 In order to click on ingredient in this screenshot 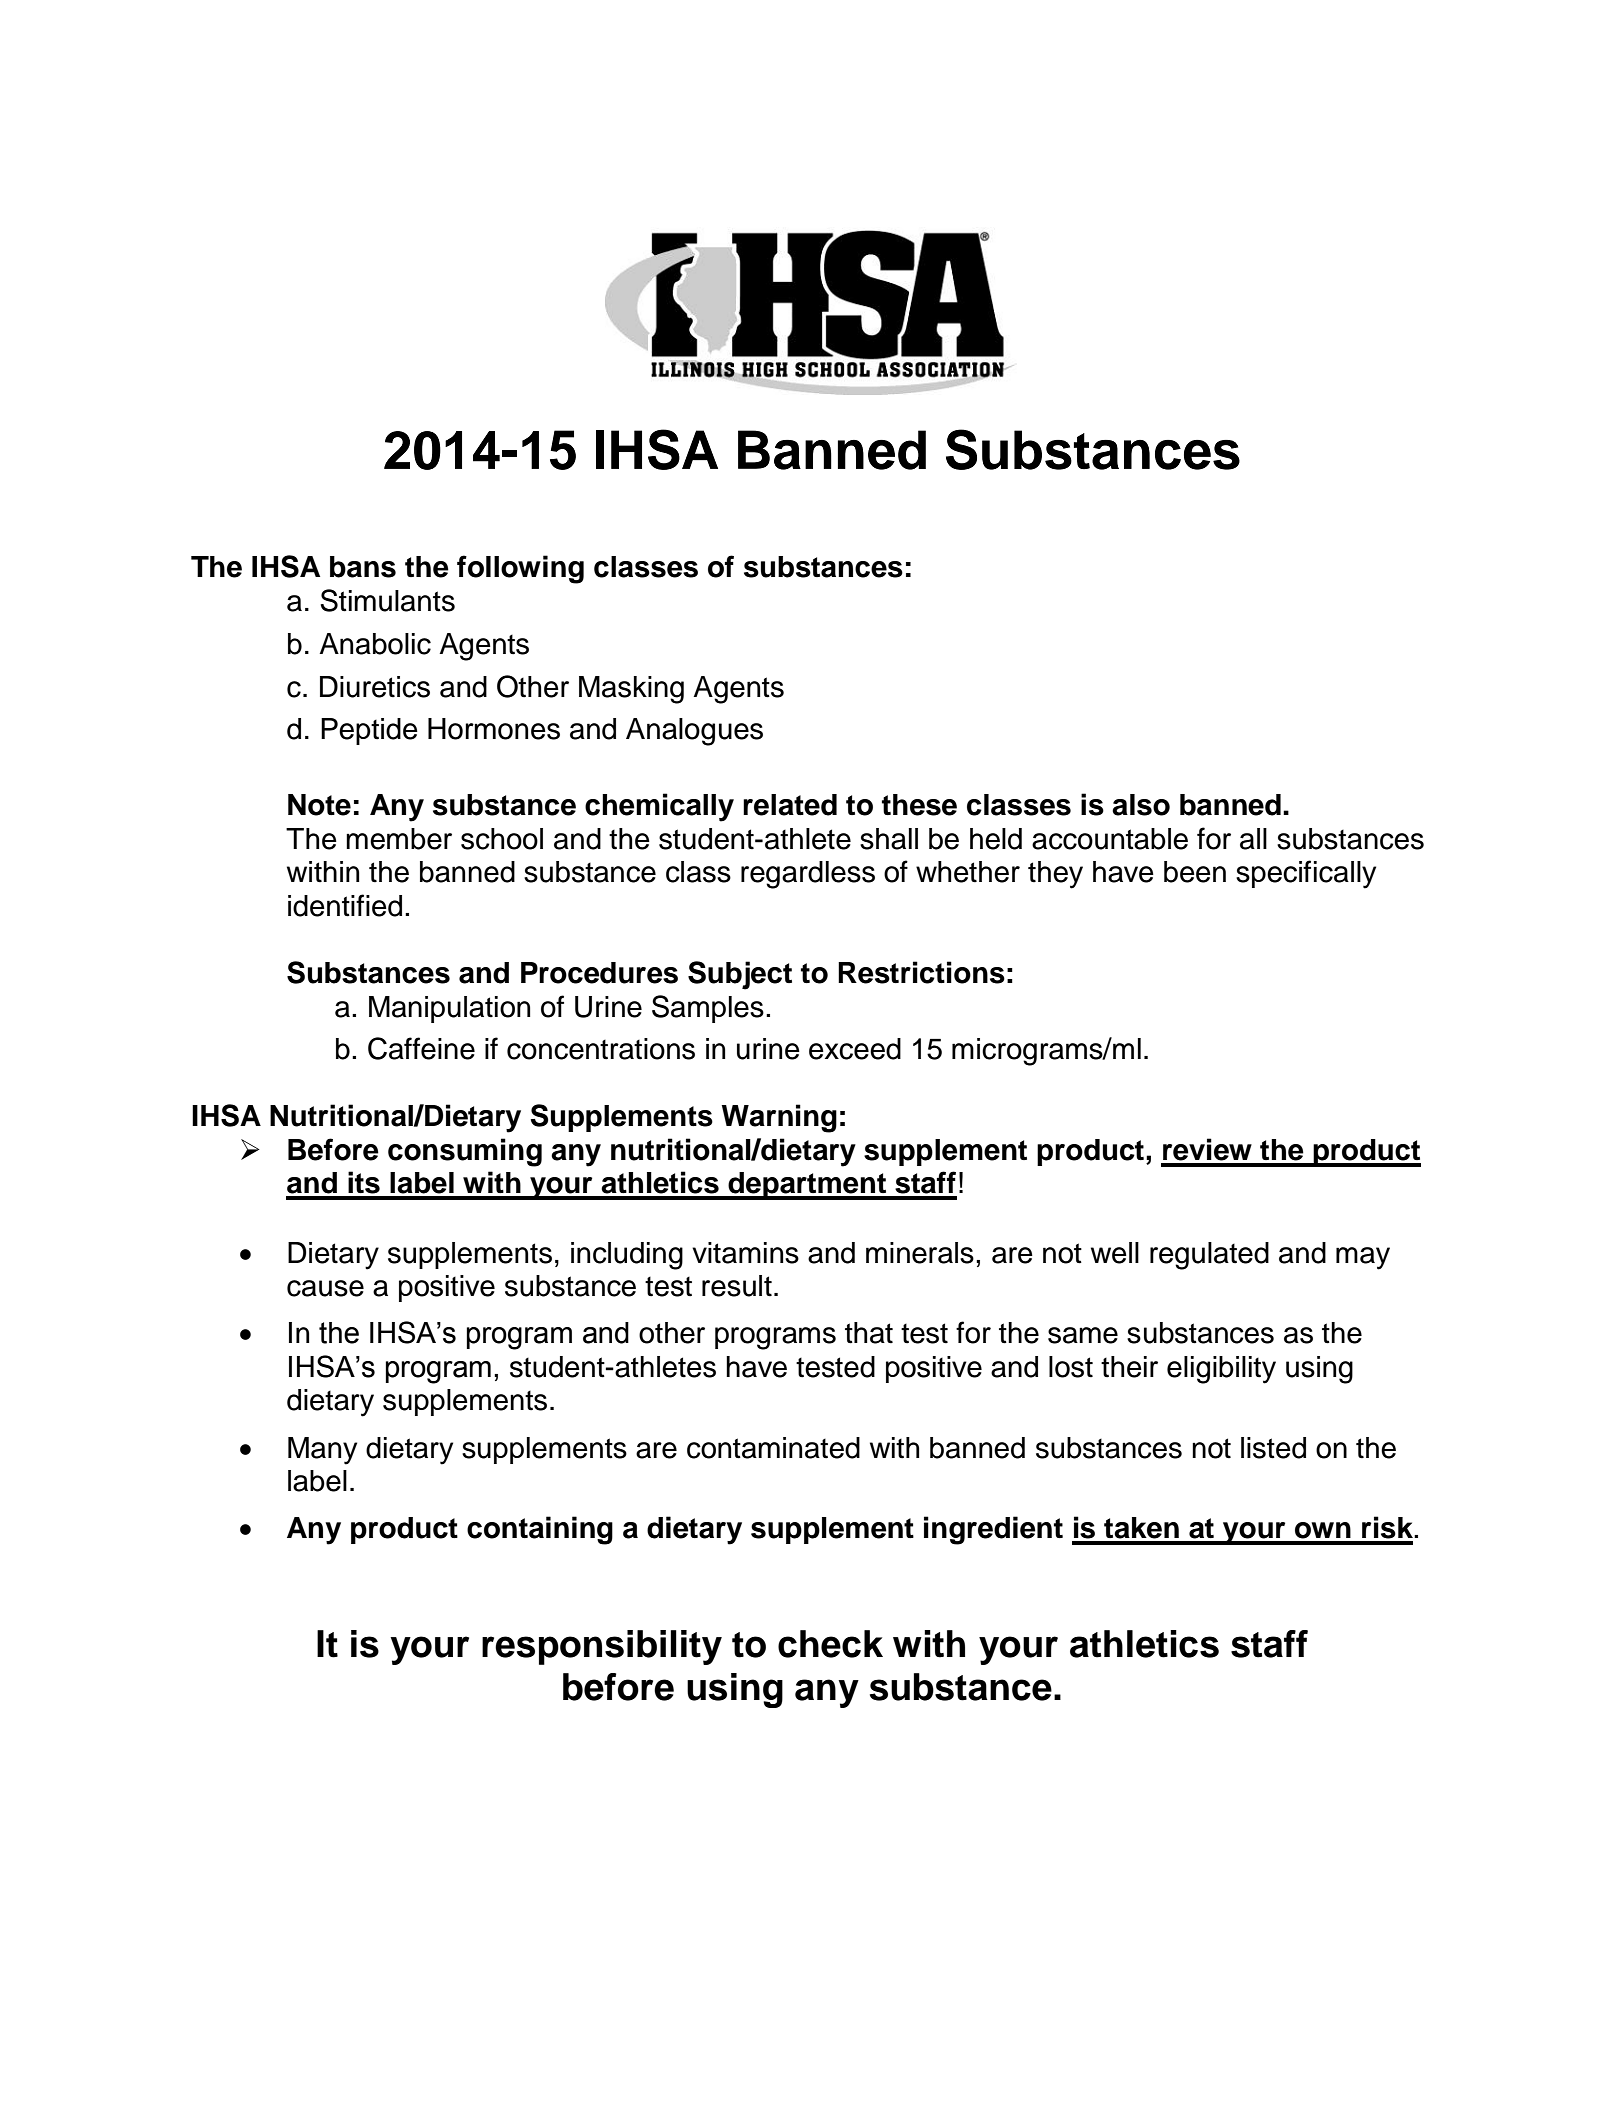, I will do `click(993, 1530)`.
